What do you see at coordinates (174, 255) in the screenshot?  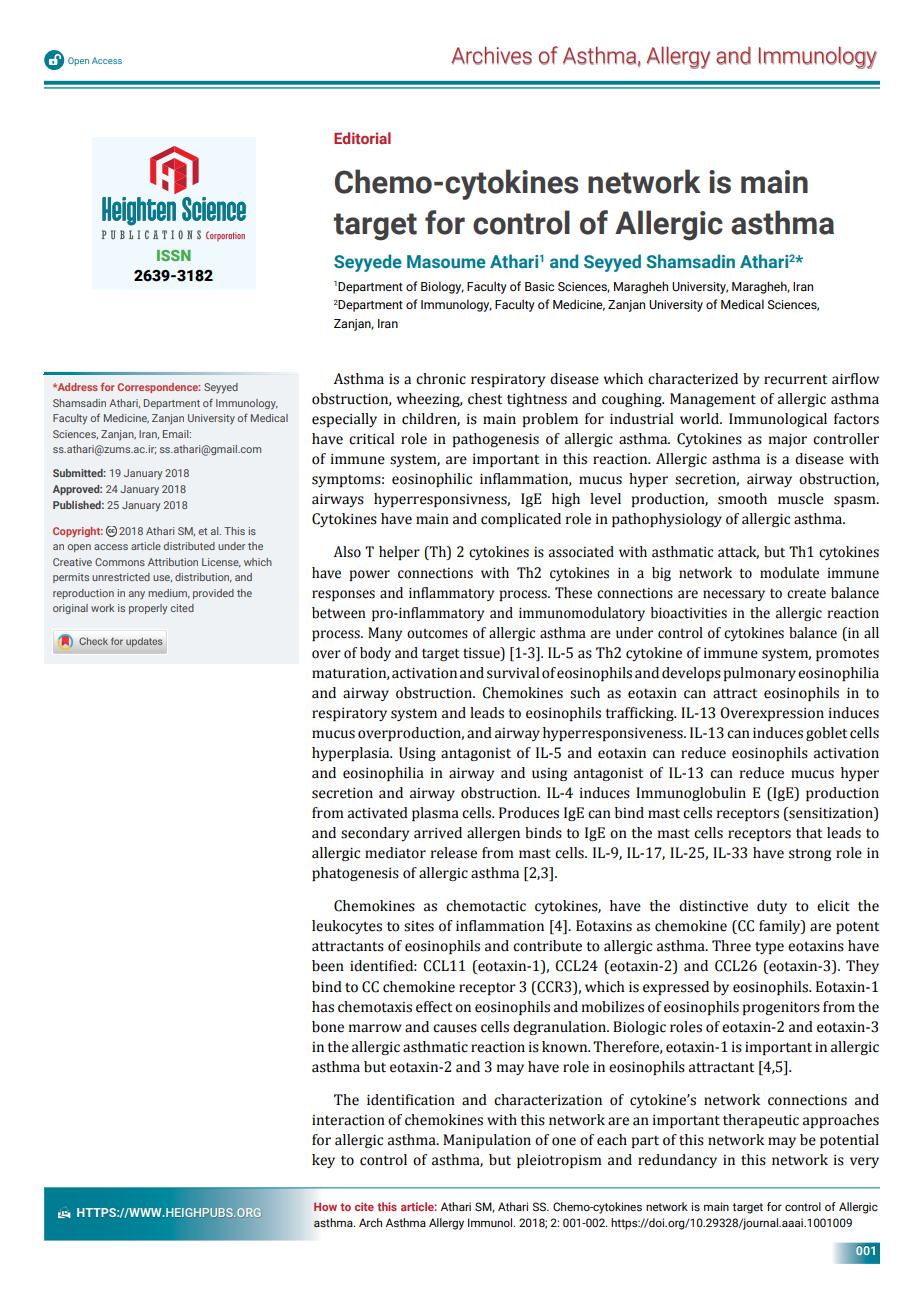 I see `ISSN` at bounding box center [174, 255].
